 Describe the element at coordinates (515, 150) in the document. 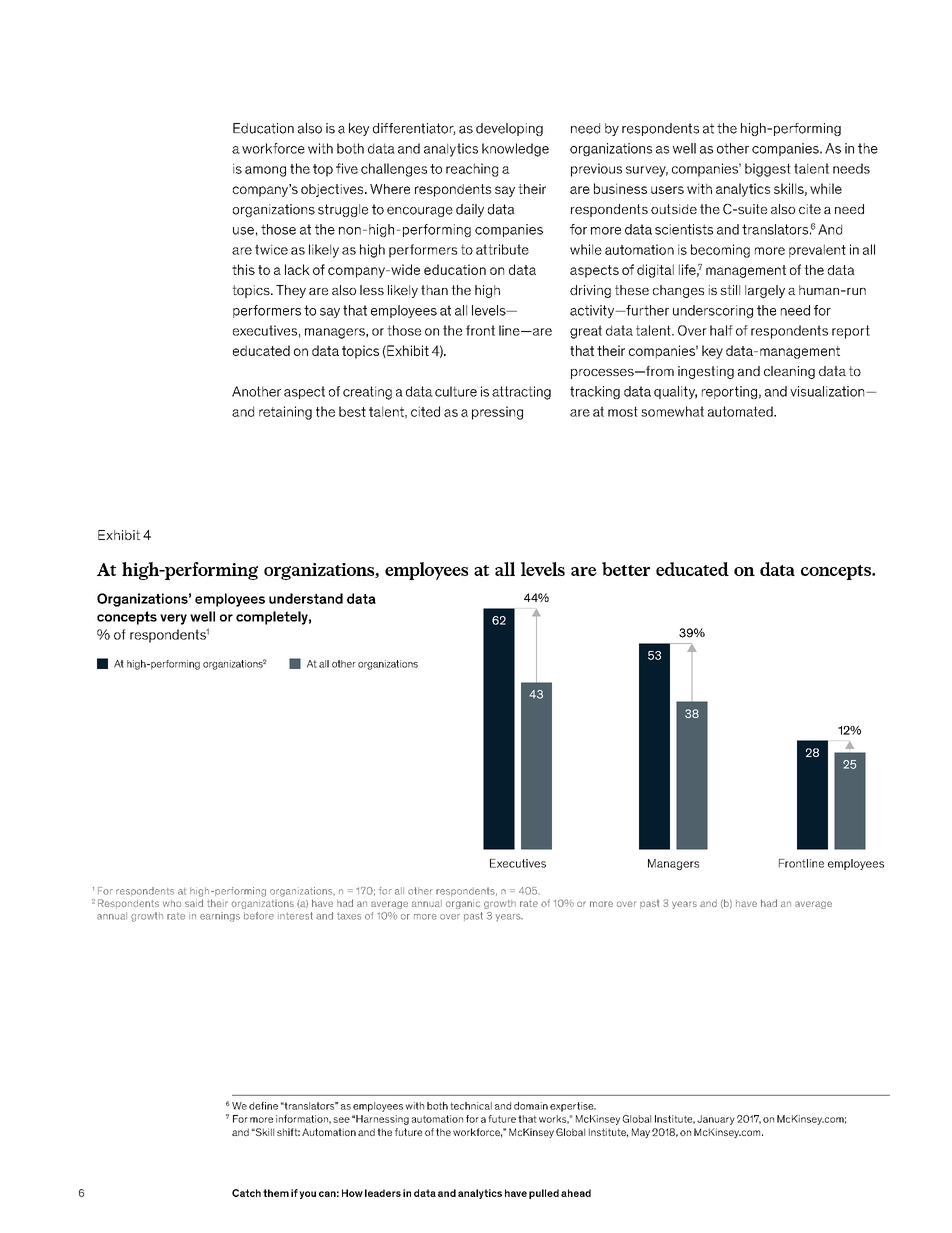

I see `knowledge` at that location.
